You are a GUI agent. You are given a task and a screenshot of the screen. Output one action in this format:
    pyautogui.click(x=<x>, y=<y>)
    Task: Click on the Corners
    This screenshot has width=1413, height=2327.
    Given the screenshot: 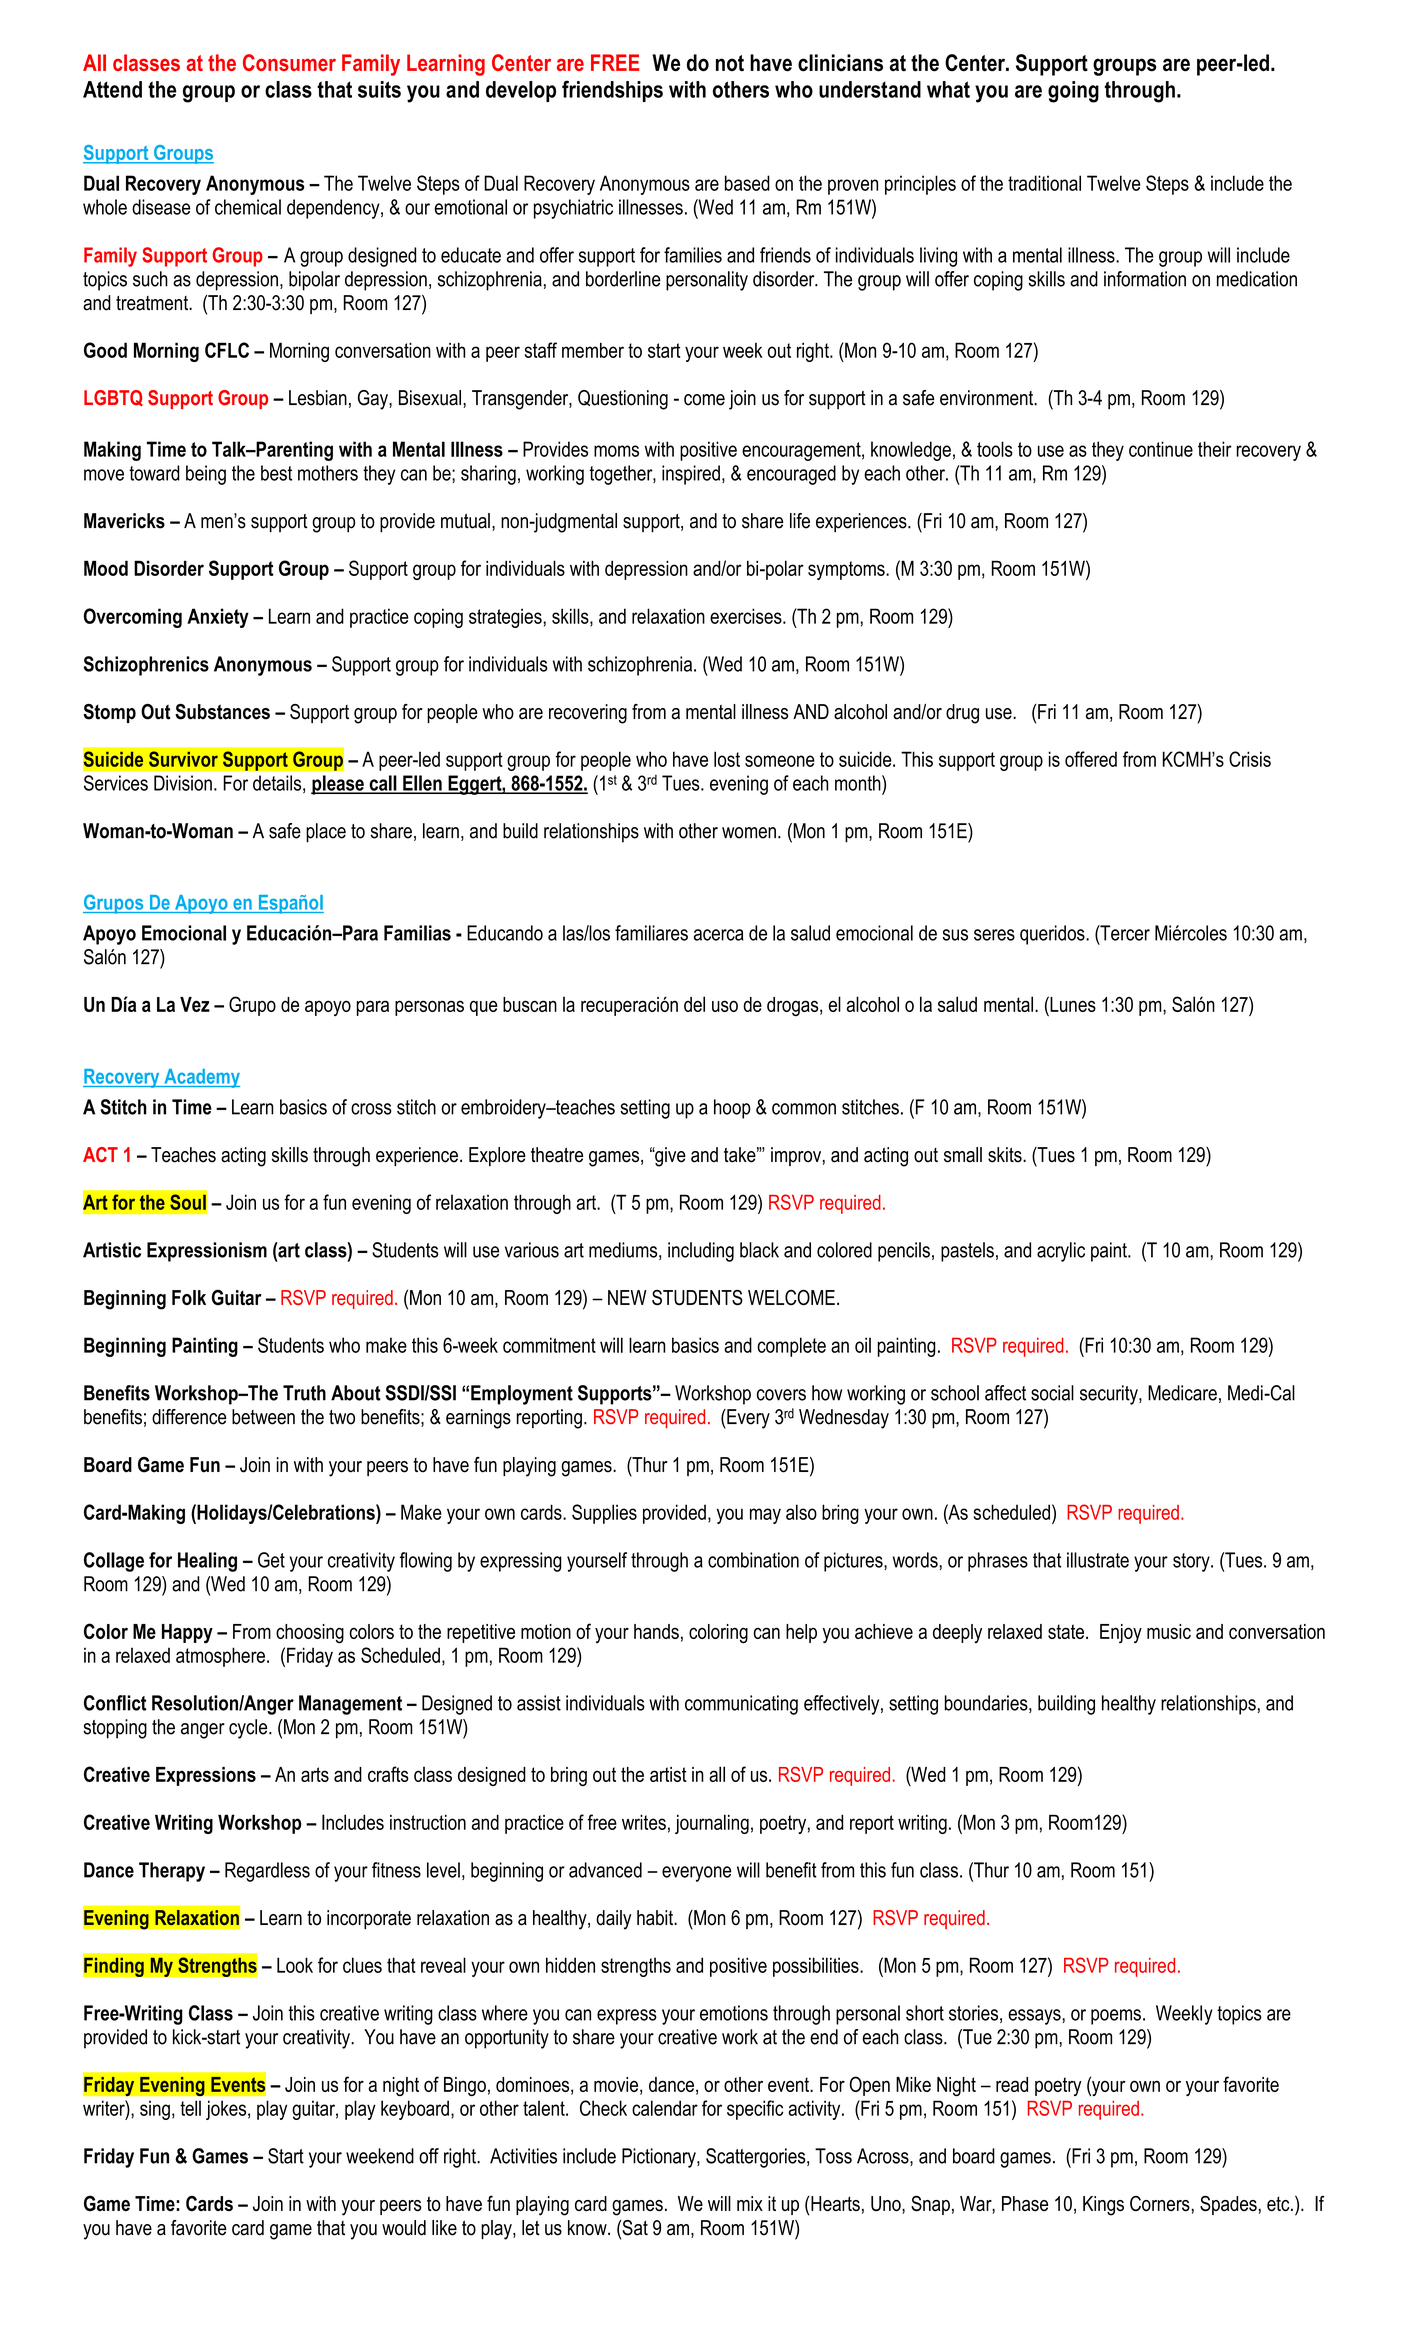 What is the action you would take?
    pyautogui.click(x=1160, y=2204)
